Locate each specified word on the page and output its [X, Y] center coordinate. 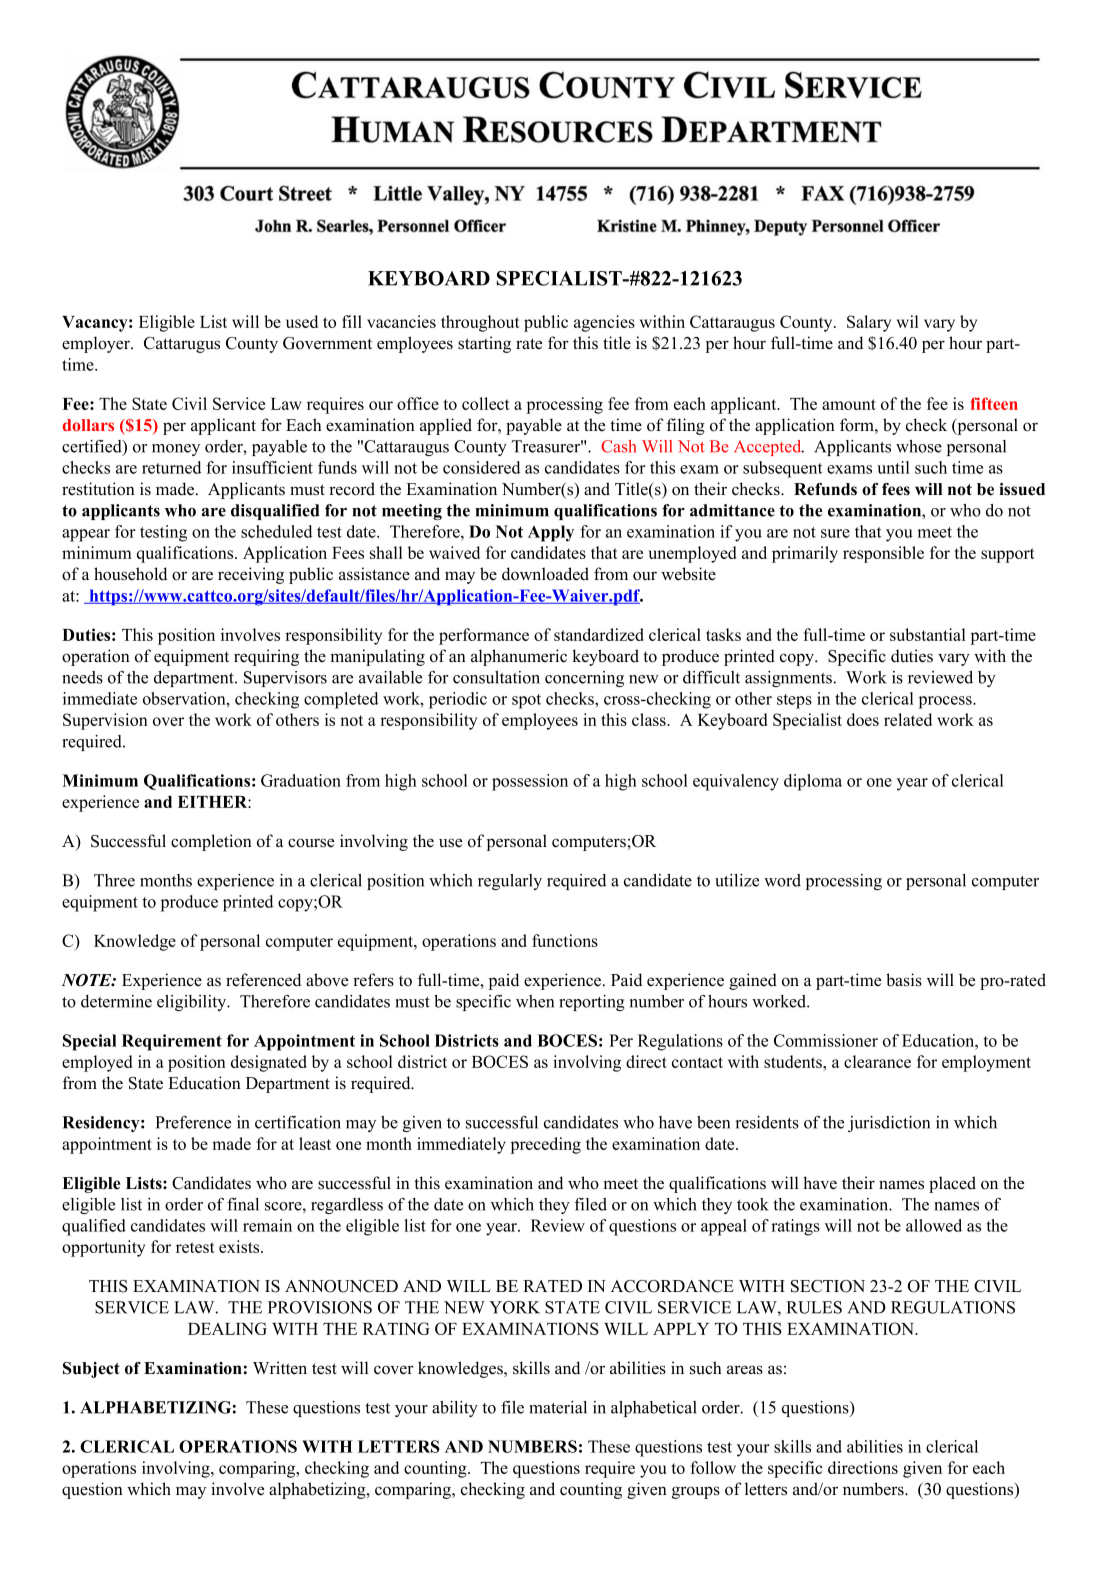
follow [713, 1467]
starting [484, 344]
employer [97, 344]
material [558, 1407]
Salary [869, 323]
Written [280, 1368]
